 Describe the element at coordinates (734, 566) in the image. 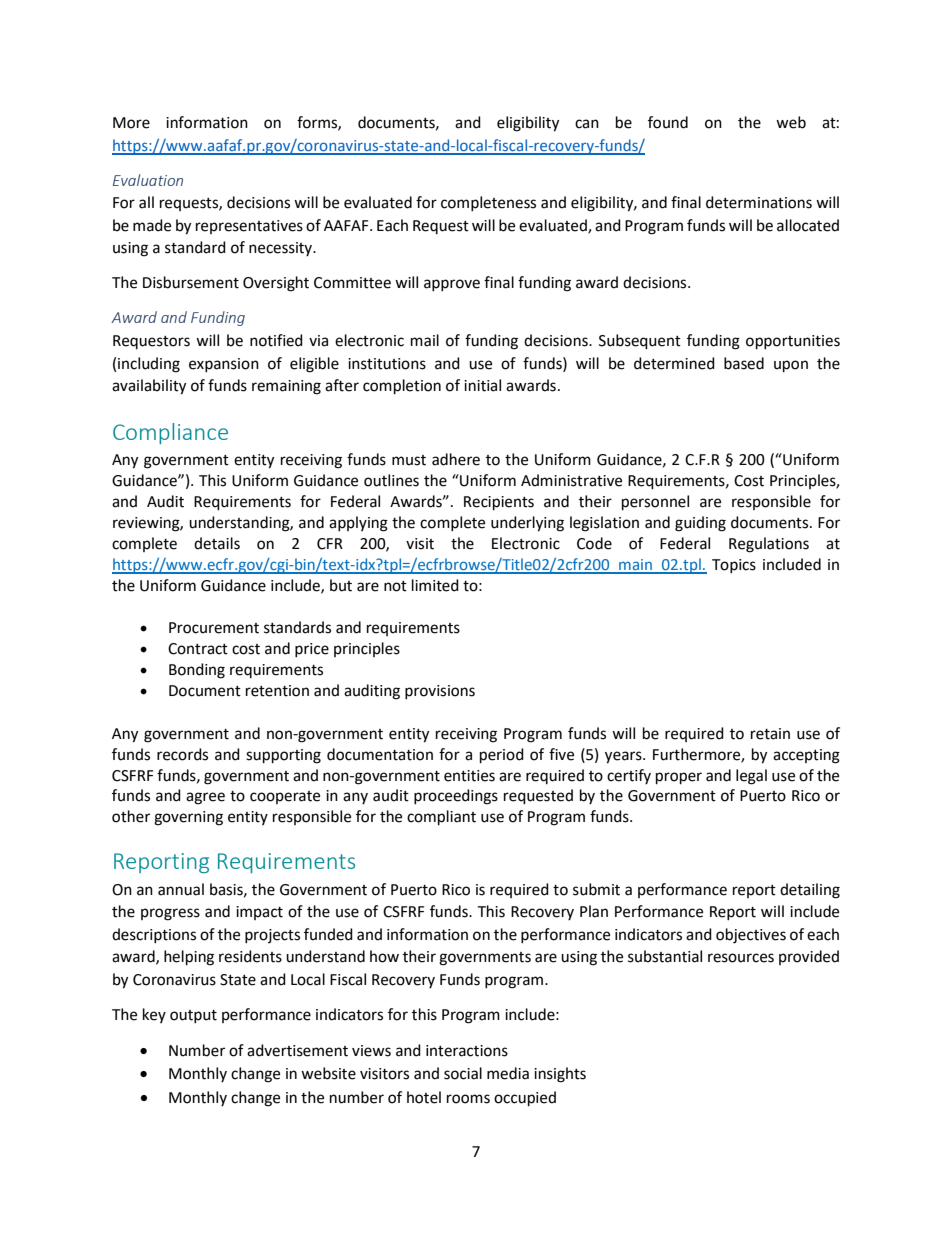

I see `Topics` at that location.
